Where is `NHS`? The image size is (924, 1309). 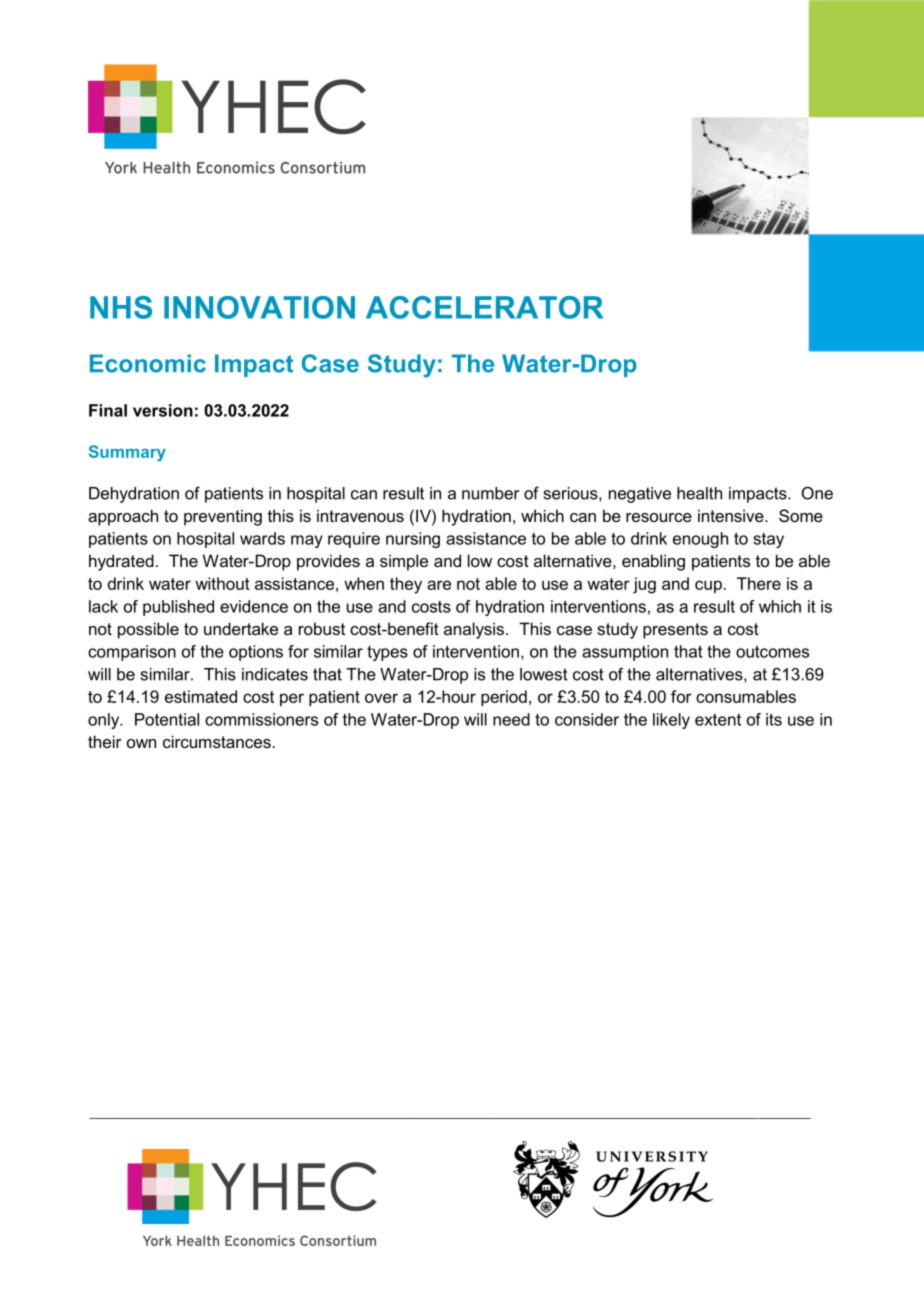 NHS is located at coordinates (121, 307).
